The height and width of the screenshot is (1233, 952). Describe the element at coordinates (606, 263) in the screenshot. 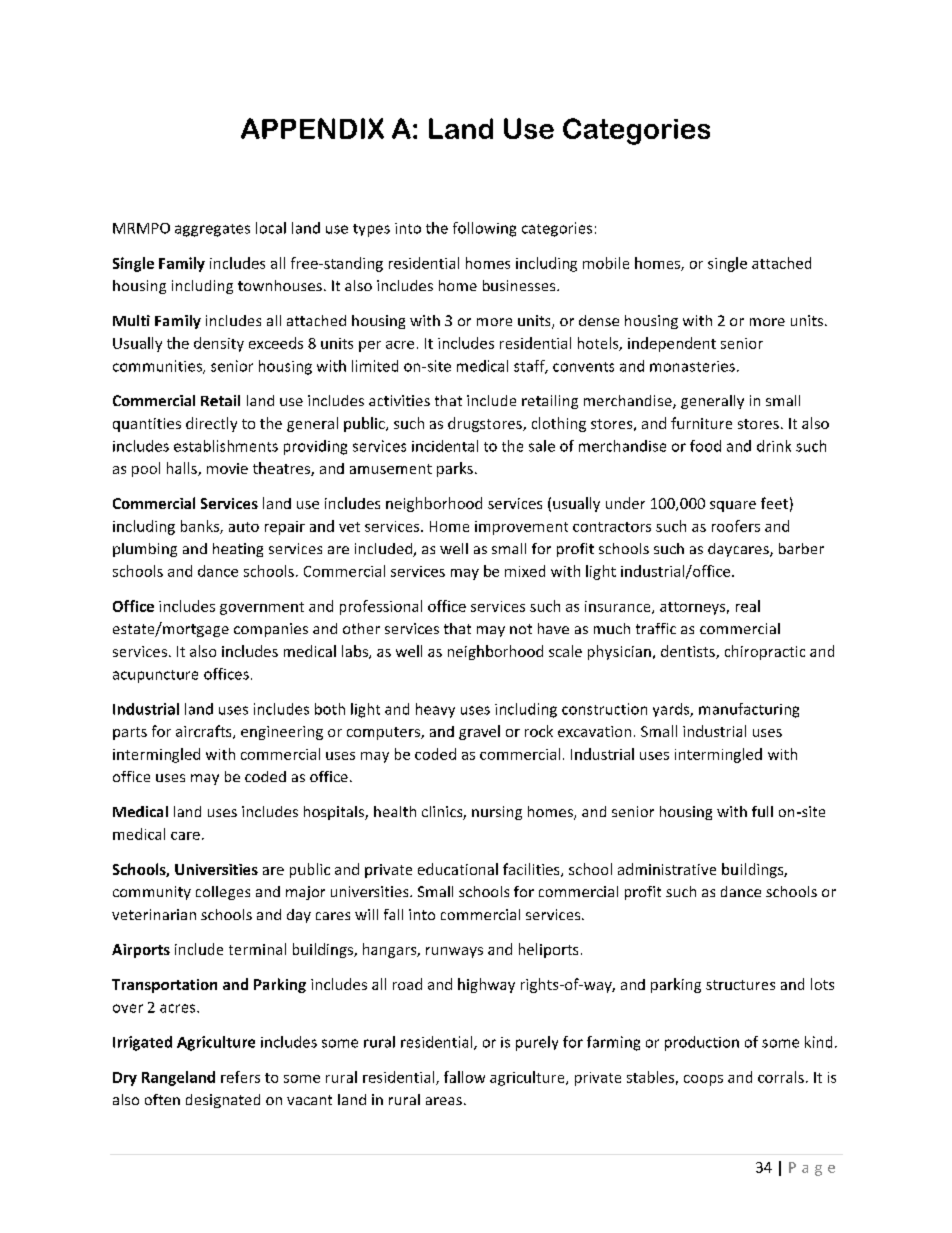

I see `mobile` at that location.
